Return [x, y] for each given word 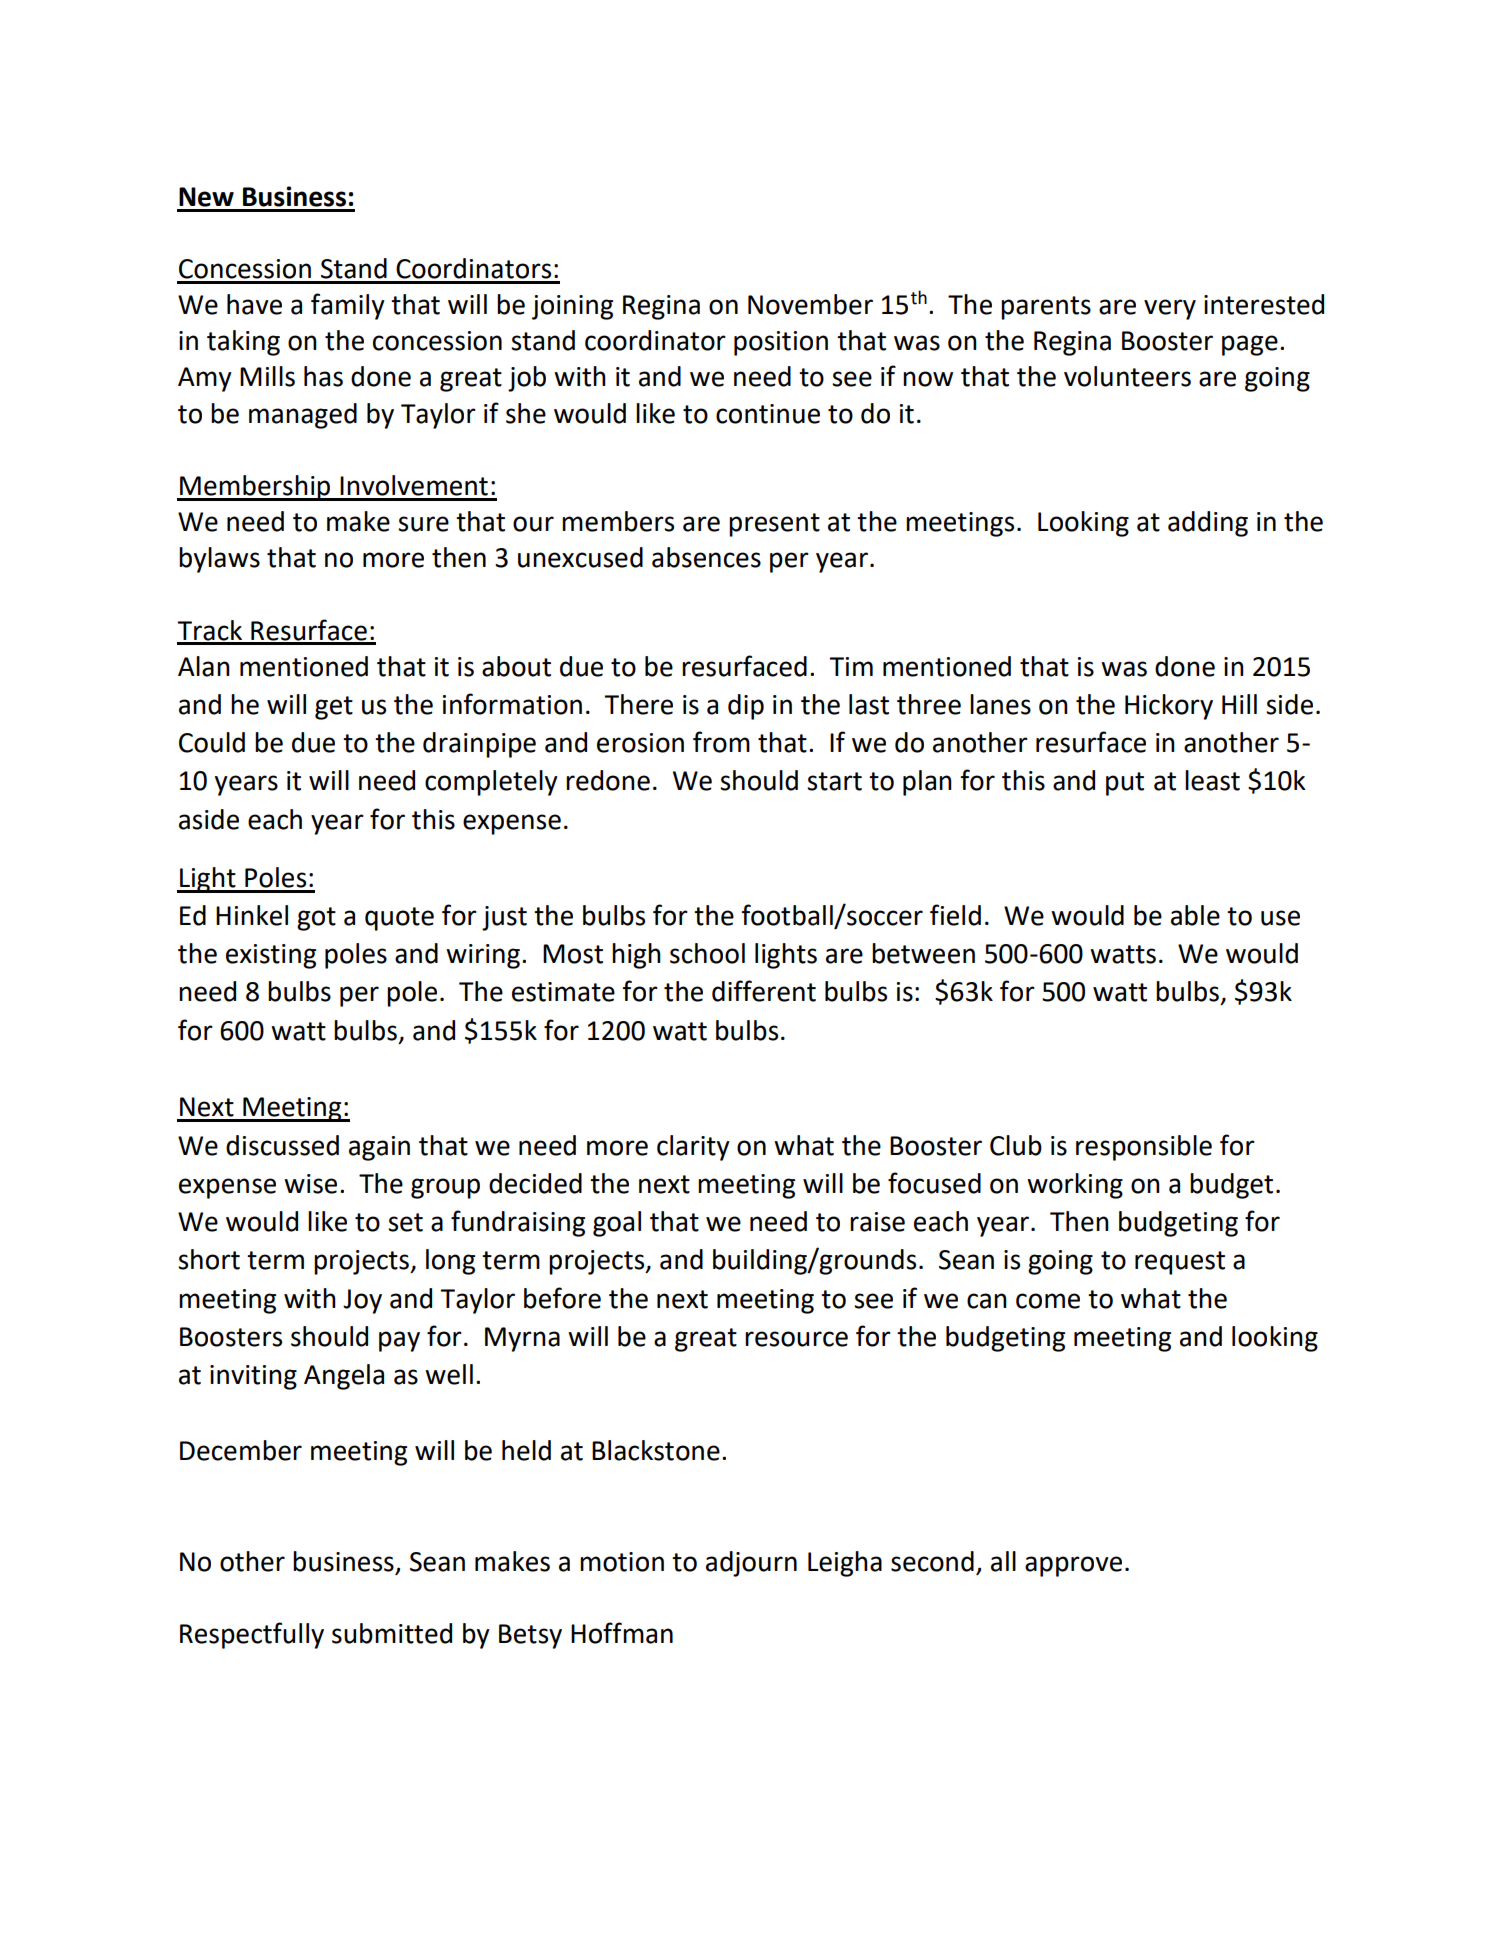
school [707, 953]
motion [622, 1562]
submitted [392, 1633]
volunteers [1127, 376]
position [781, 343]
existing [271, 956]
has [323, 376]
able [1195, 915]
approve [1073, 1566]
